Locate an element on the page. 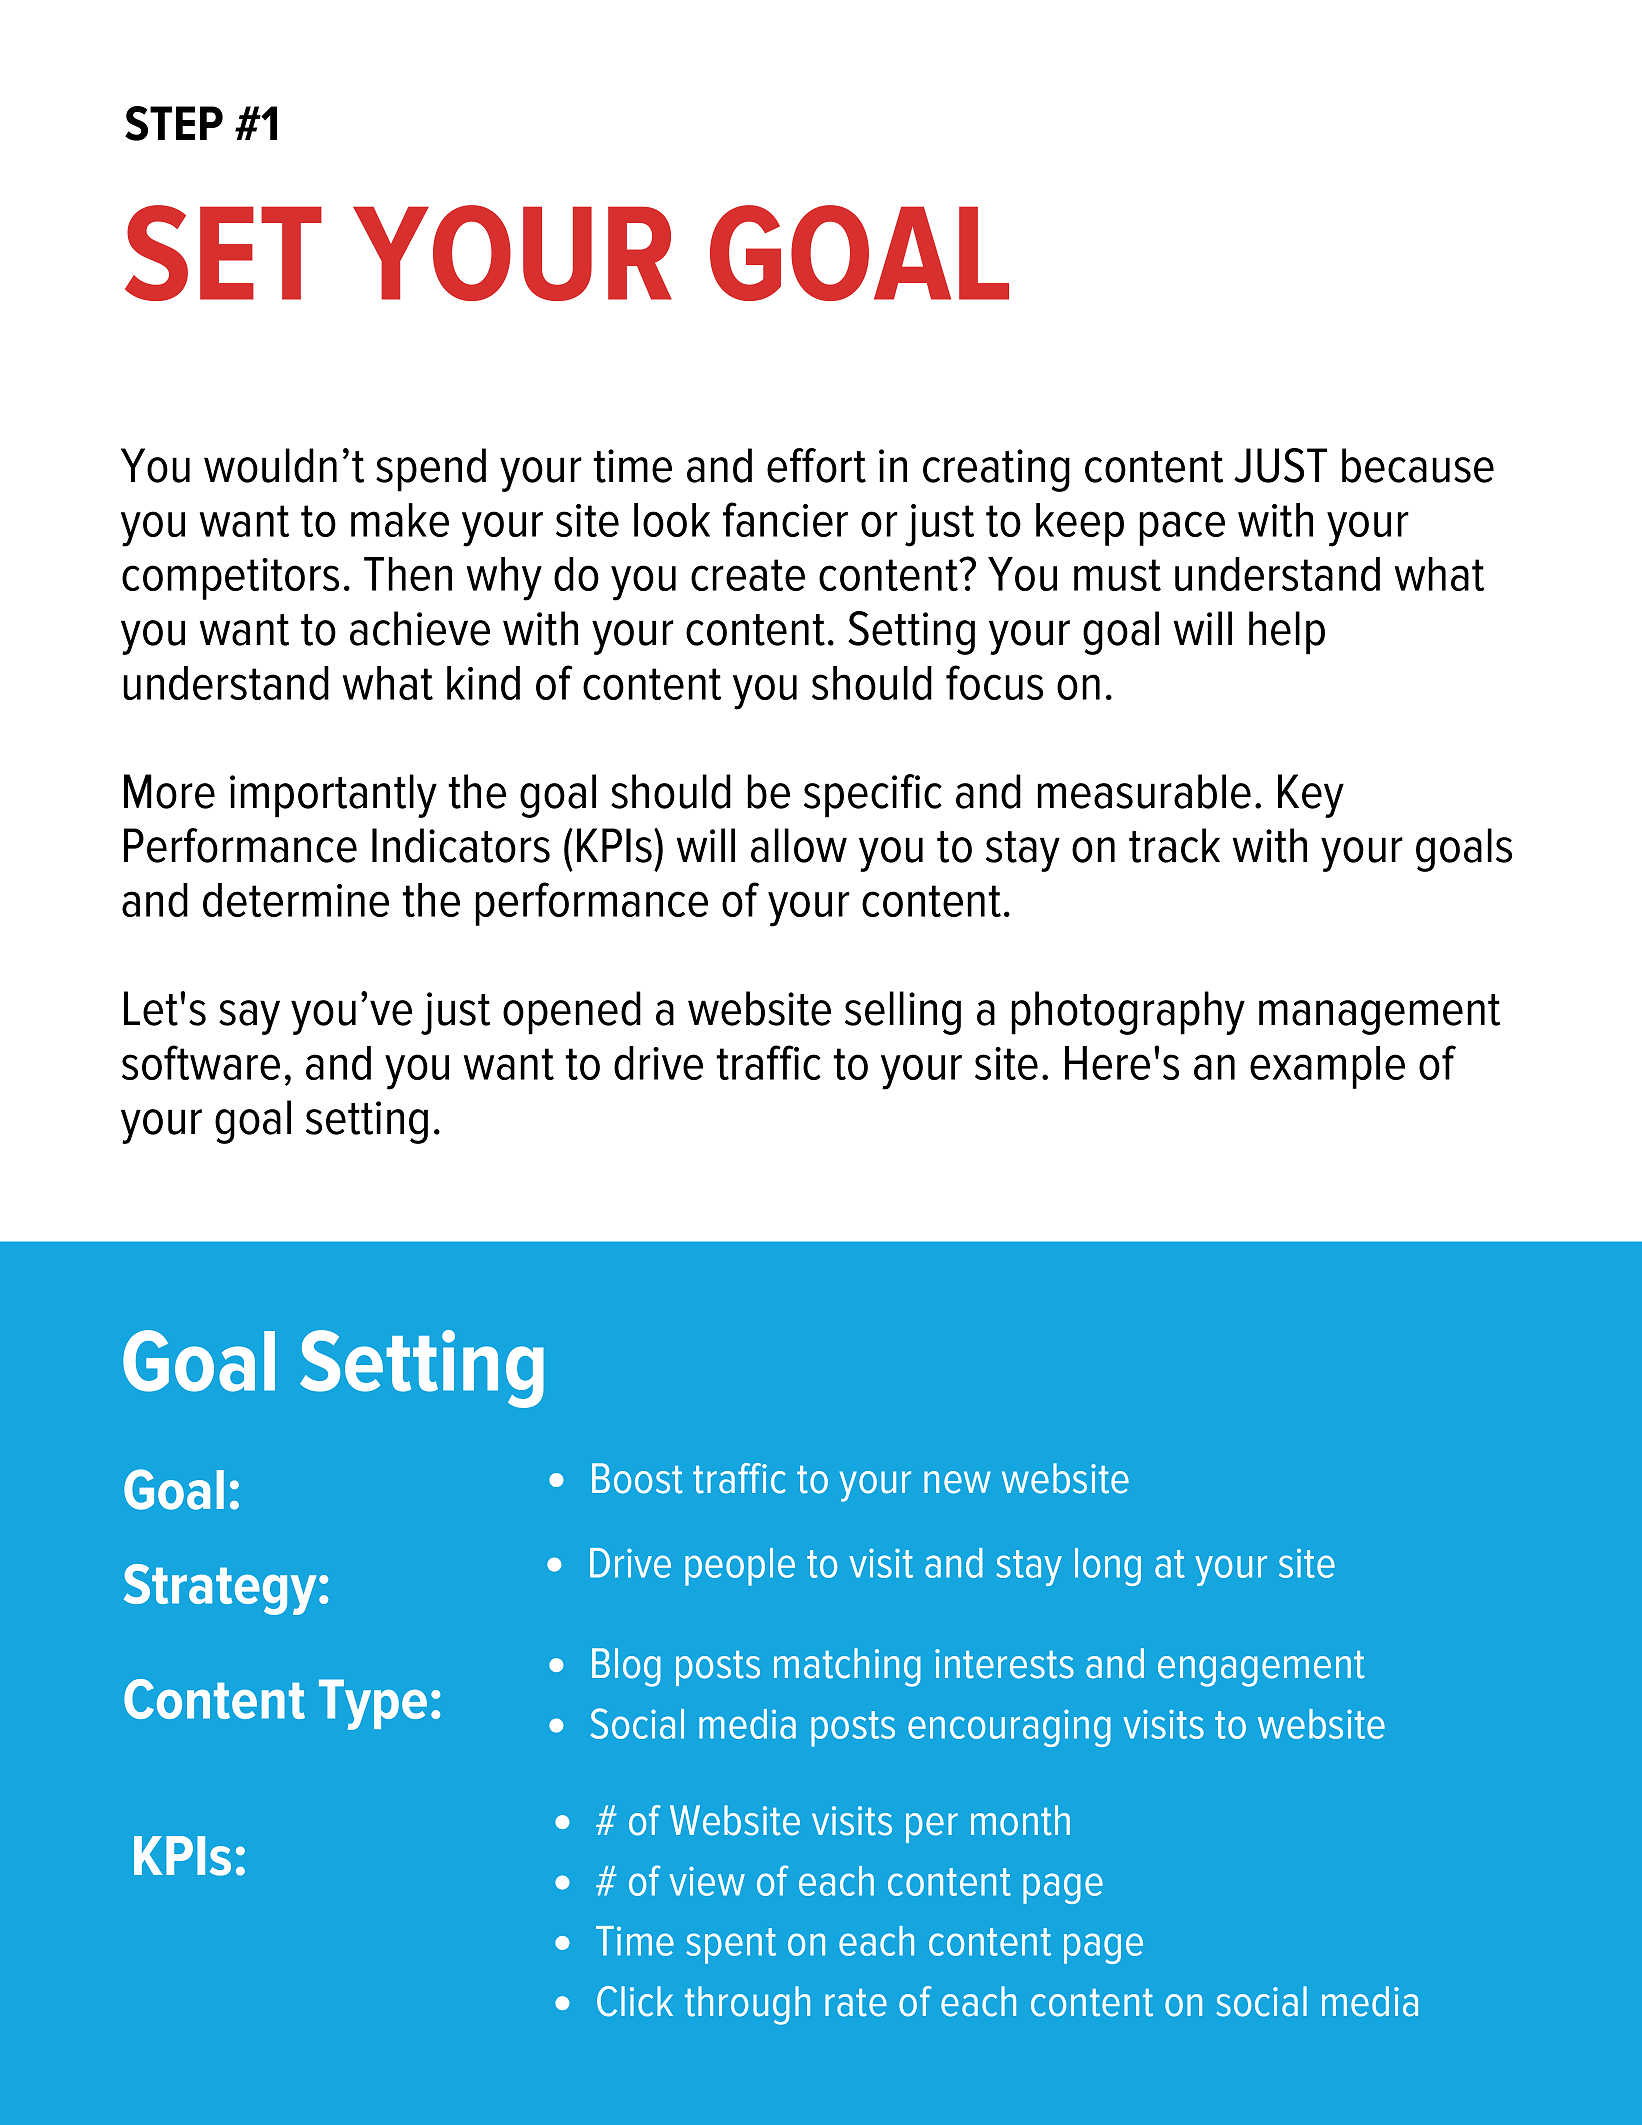  people is located at coordinates (740, 1567).
